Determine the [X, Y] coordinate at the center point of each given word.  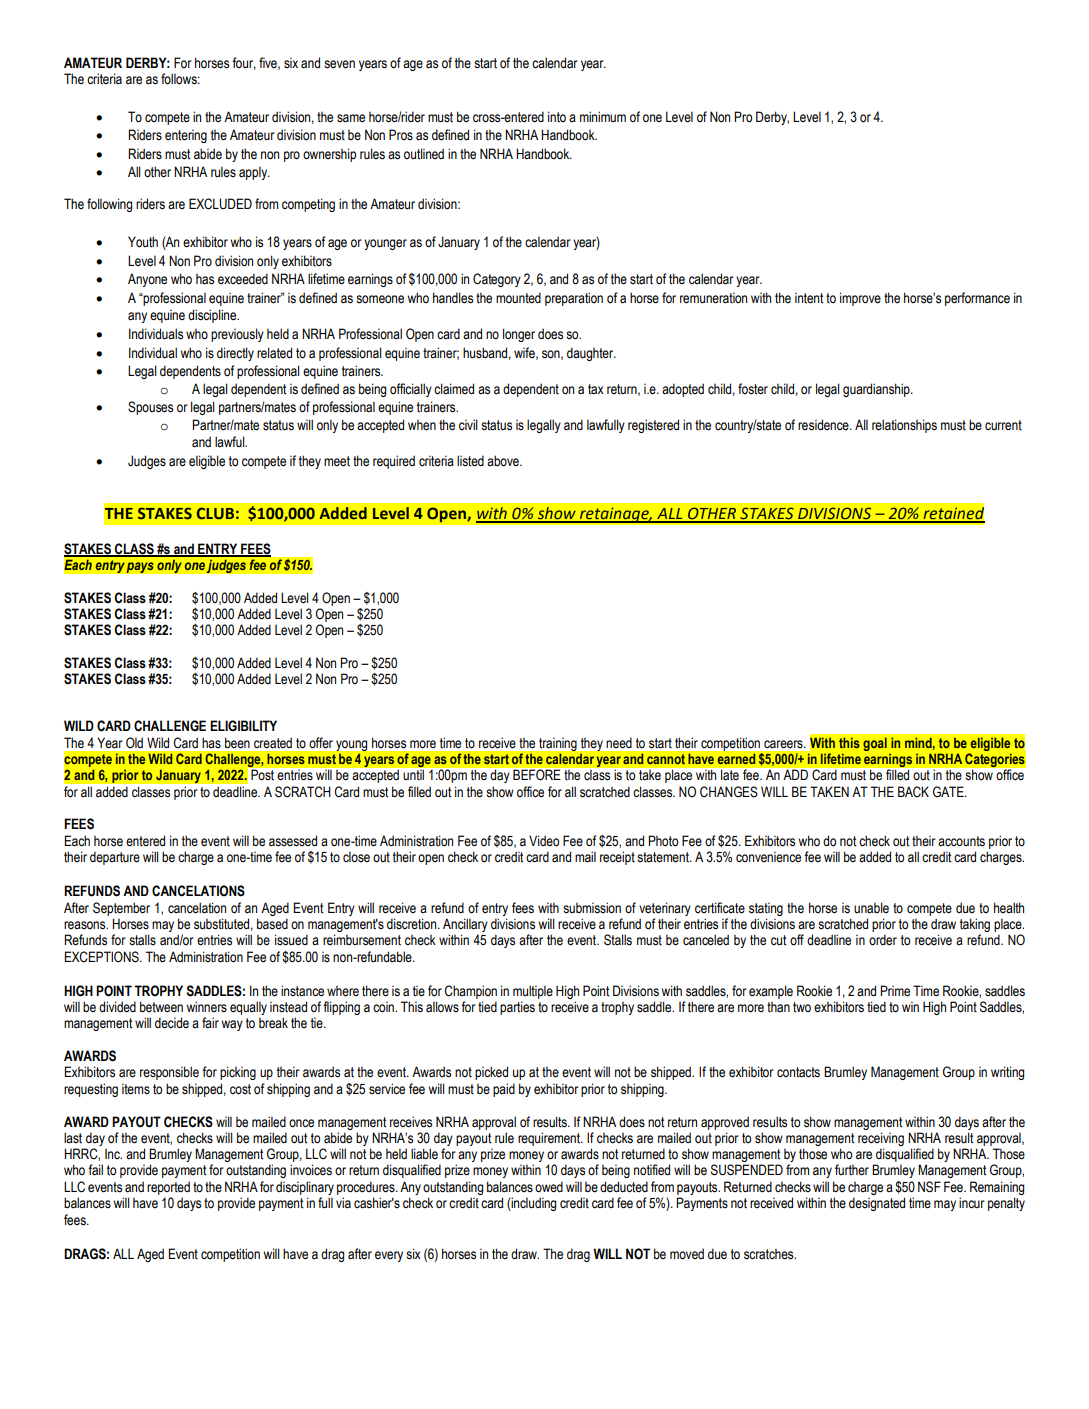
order [883, 940]
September [121, 909]
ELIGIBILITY [243, 726]
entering [186, 136]
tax [596, 389]
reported [168, 1188]
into [557, 117]
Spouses [150, 408]
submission [592, 908]
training [558, 744]
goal [875, 744]
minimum [603, 116]
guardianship [877, 390]
